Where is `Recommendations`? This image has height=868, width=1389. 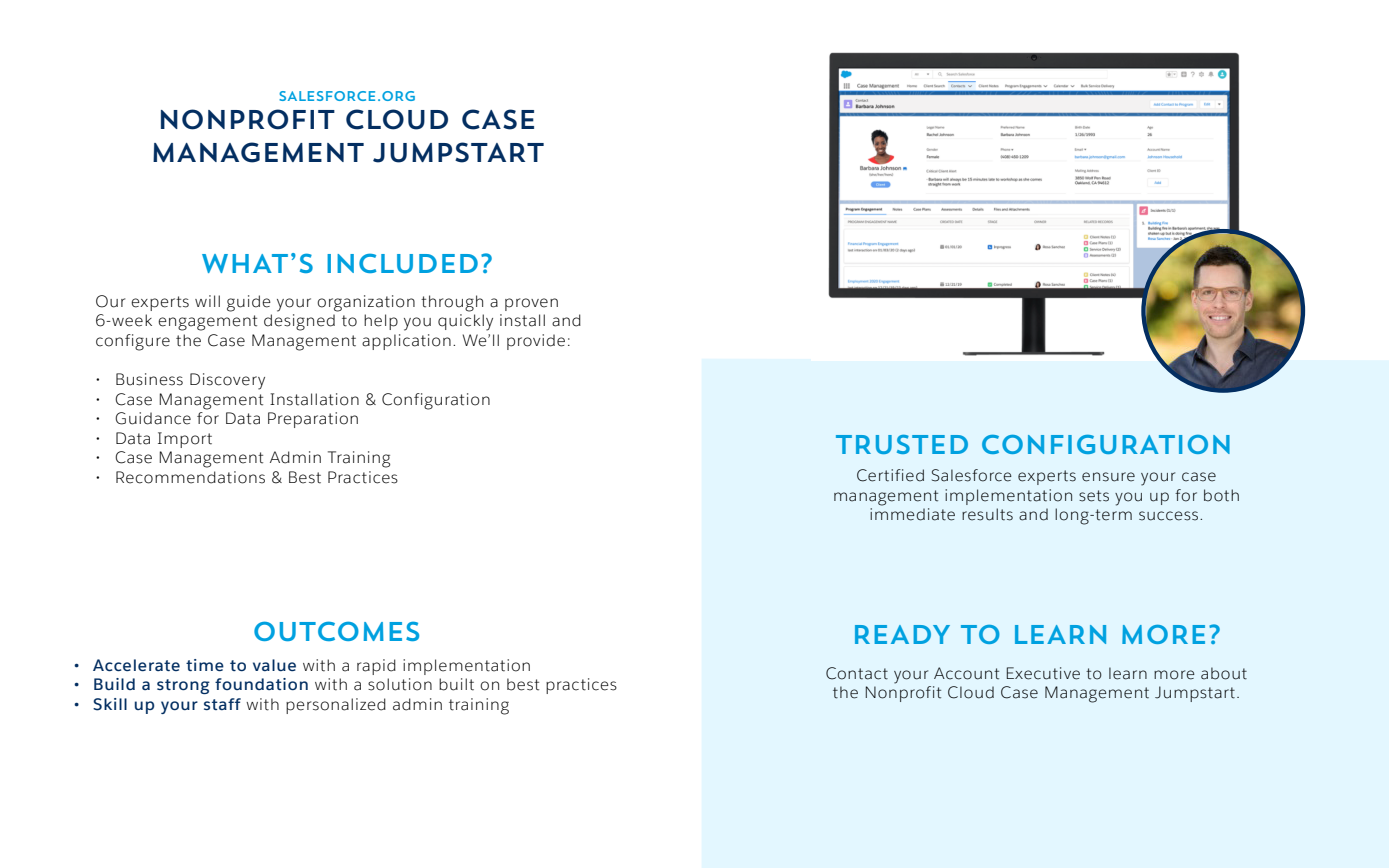
Recommendations is located at coordinates (190, 477).
